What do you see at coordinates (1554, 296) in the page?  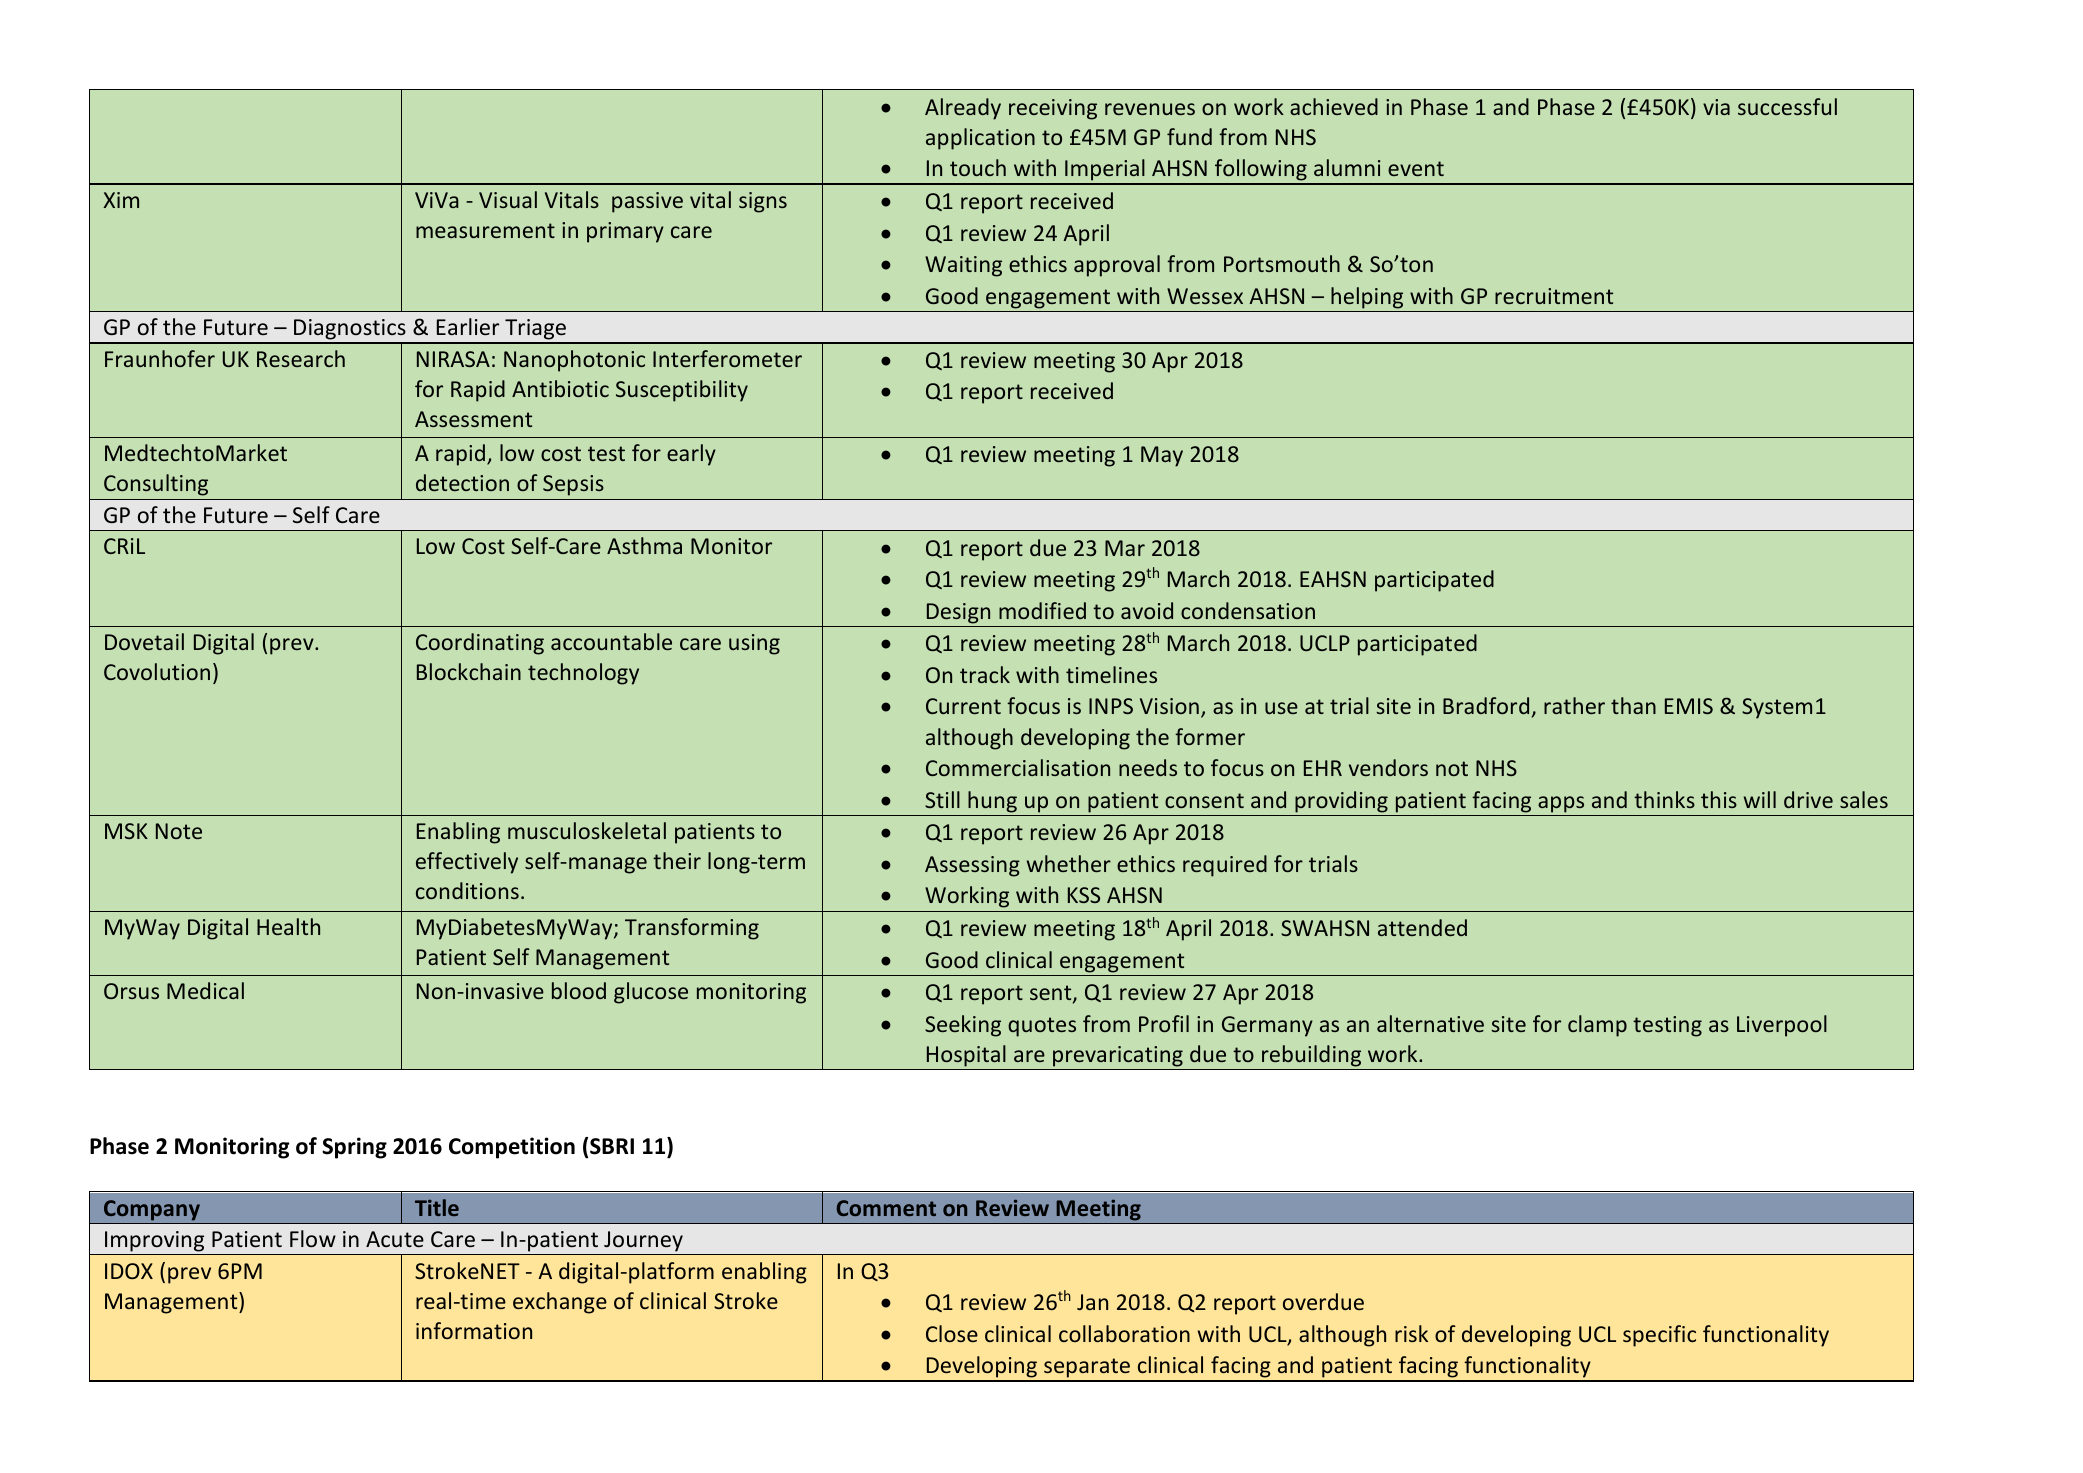 I see `recruitment` at bounding box center [1554, 296].
